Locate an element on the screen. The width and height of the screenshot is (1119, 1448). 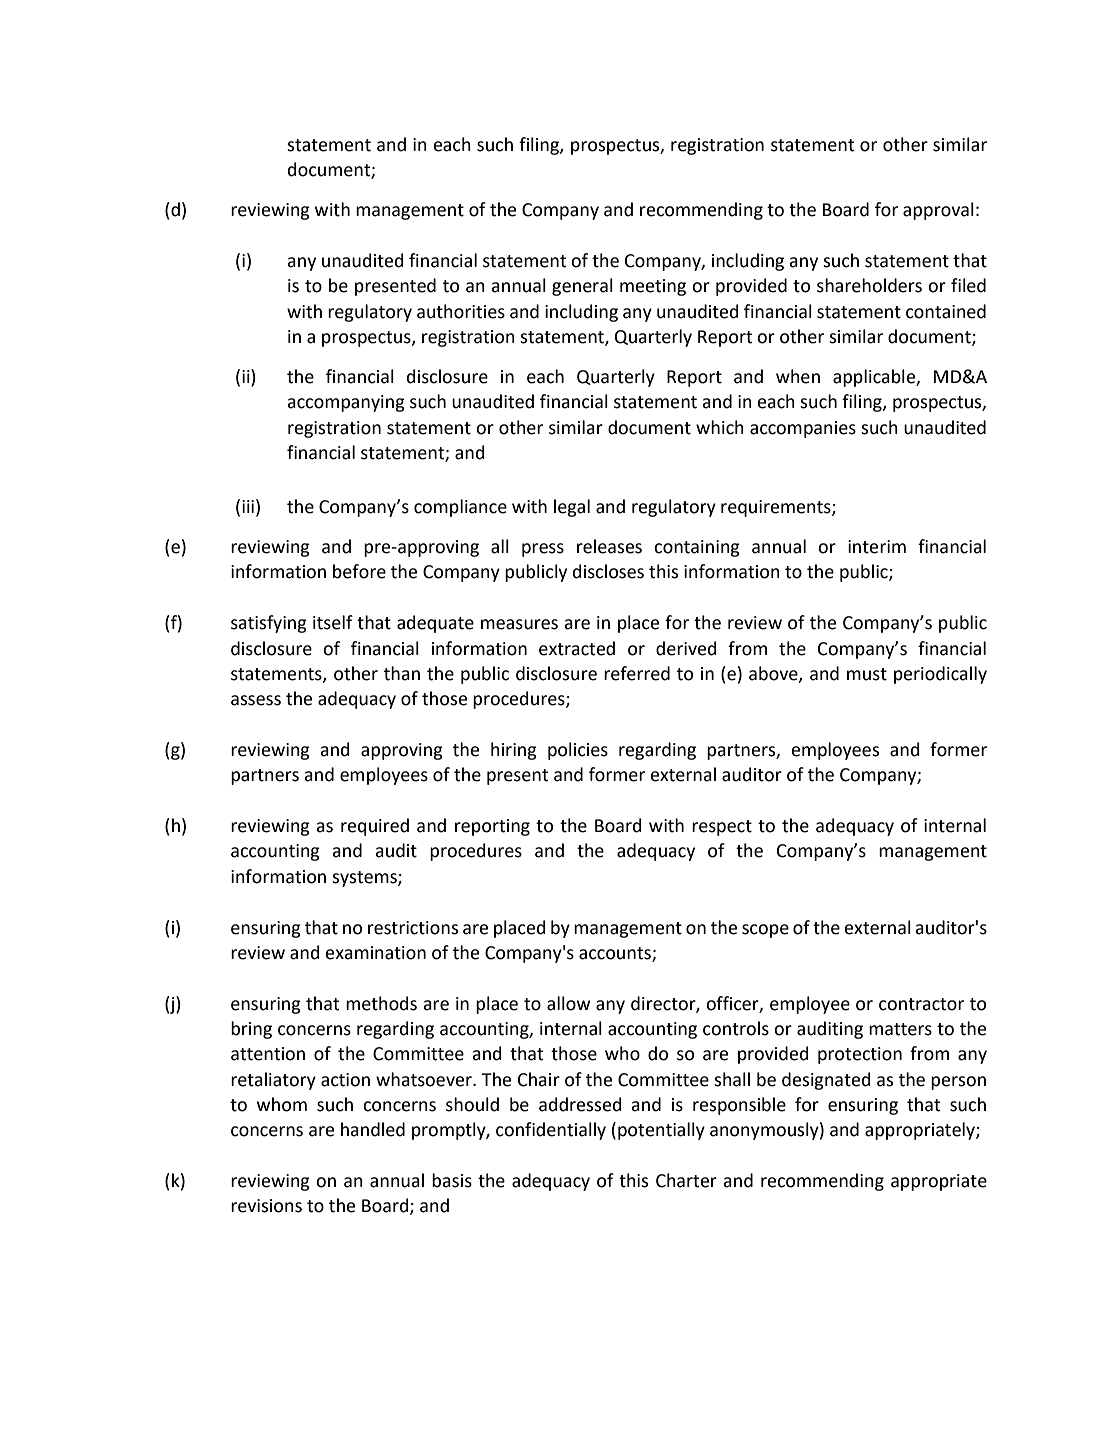
general is located at coordinates (582, 287).
